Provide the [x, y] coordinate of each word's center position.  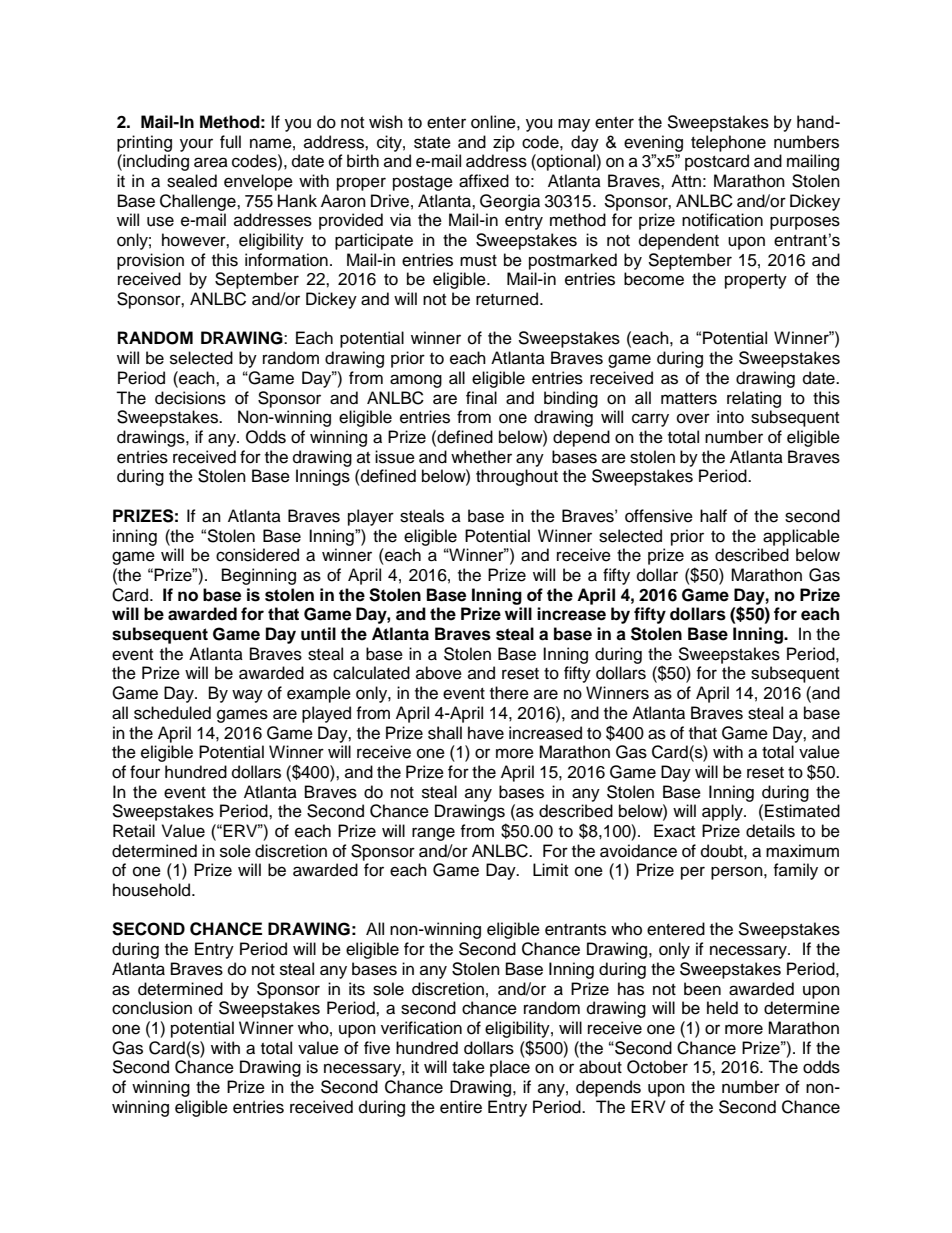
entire [461, 1107]
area [211, 162]
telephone [728, 143]
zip [504, 143]
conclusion [152, 1008]
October [657, 1067]
